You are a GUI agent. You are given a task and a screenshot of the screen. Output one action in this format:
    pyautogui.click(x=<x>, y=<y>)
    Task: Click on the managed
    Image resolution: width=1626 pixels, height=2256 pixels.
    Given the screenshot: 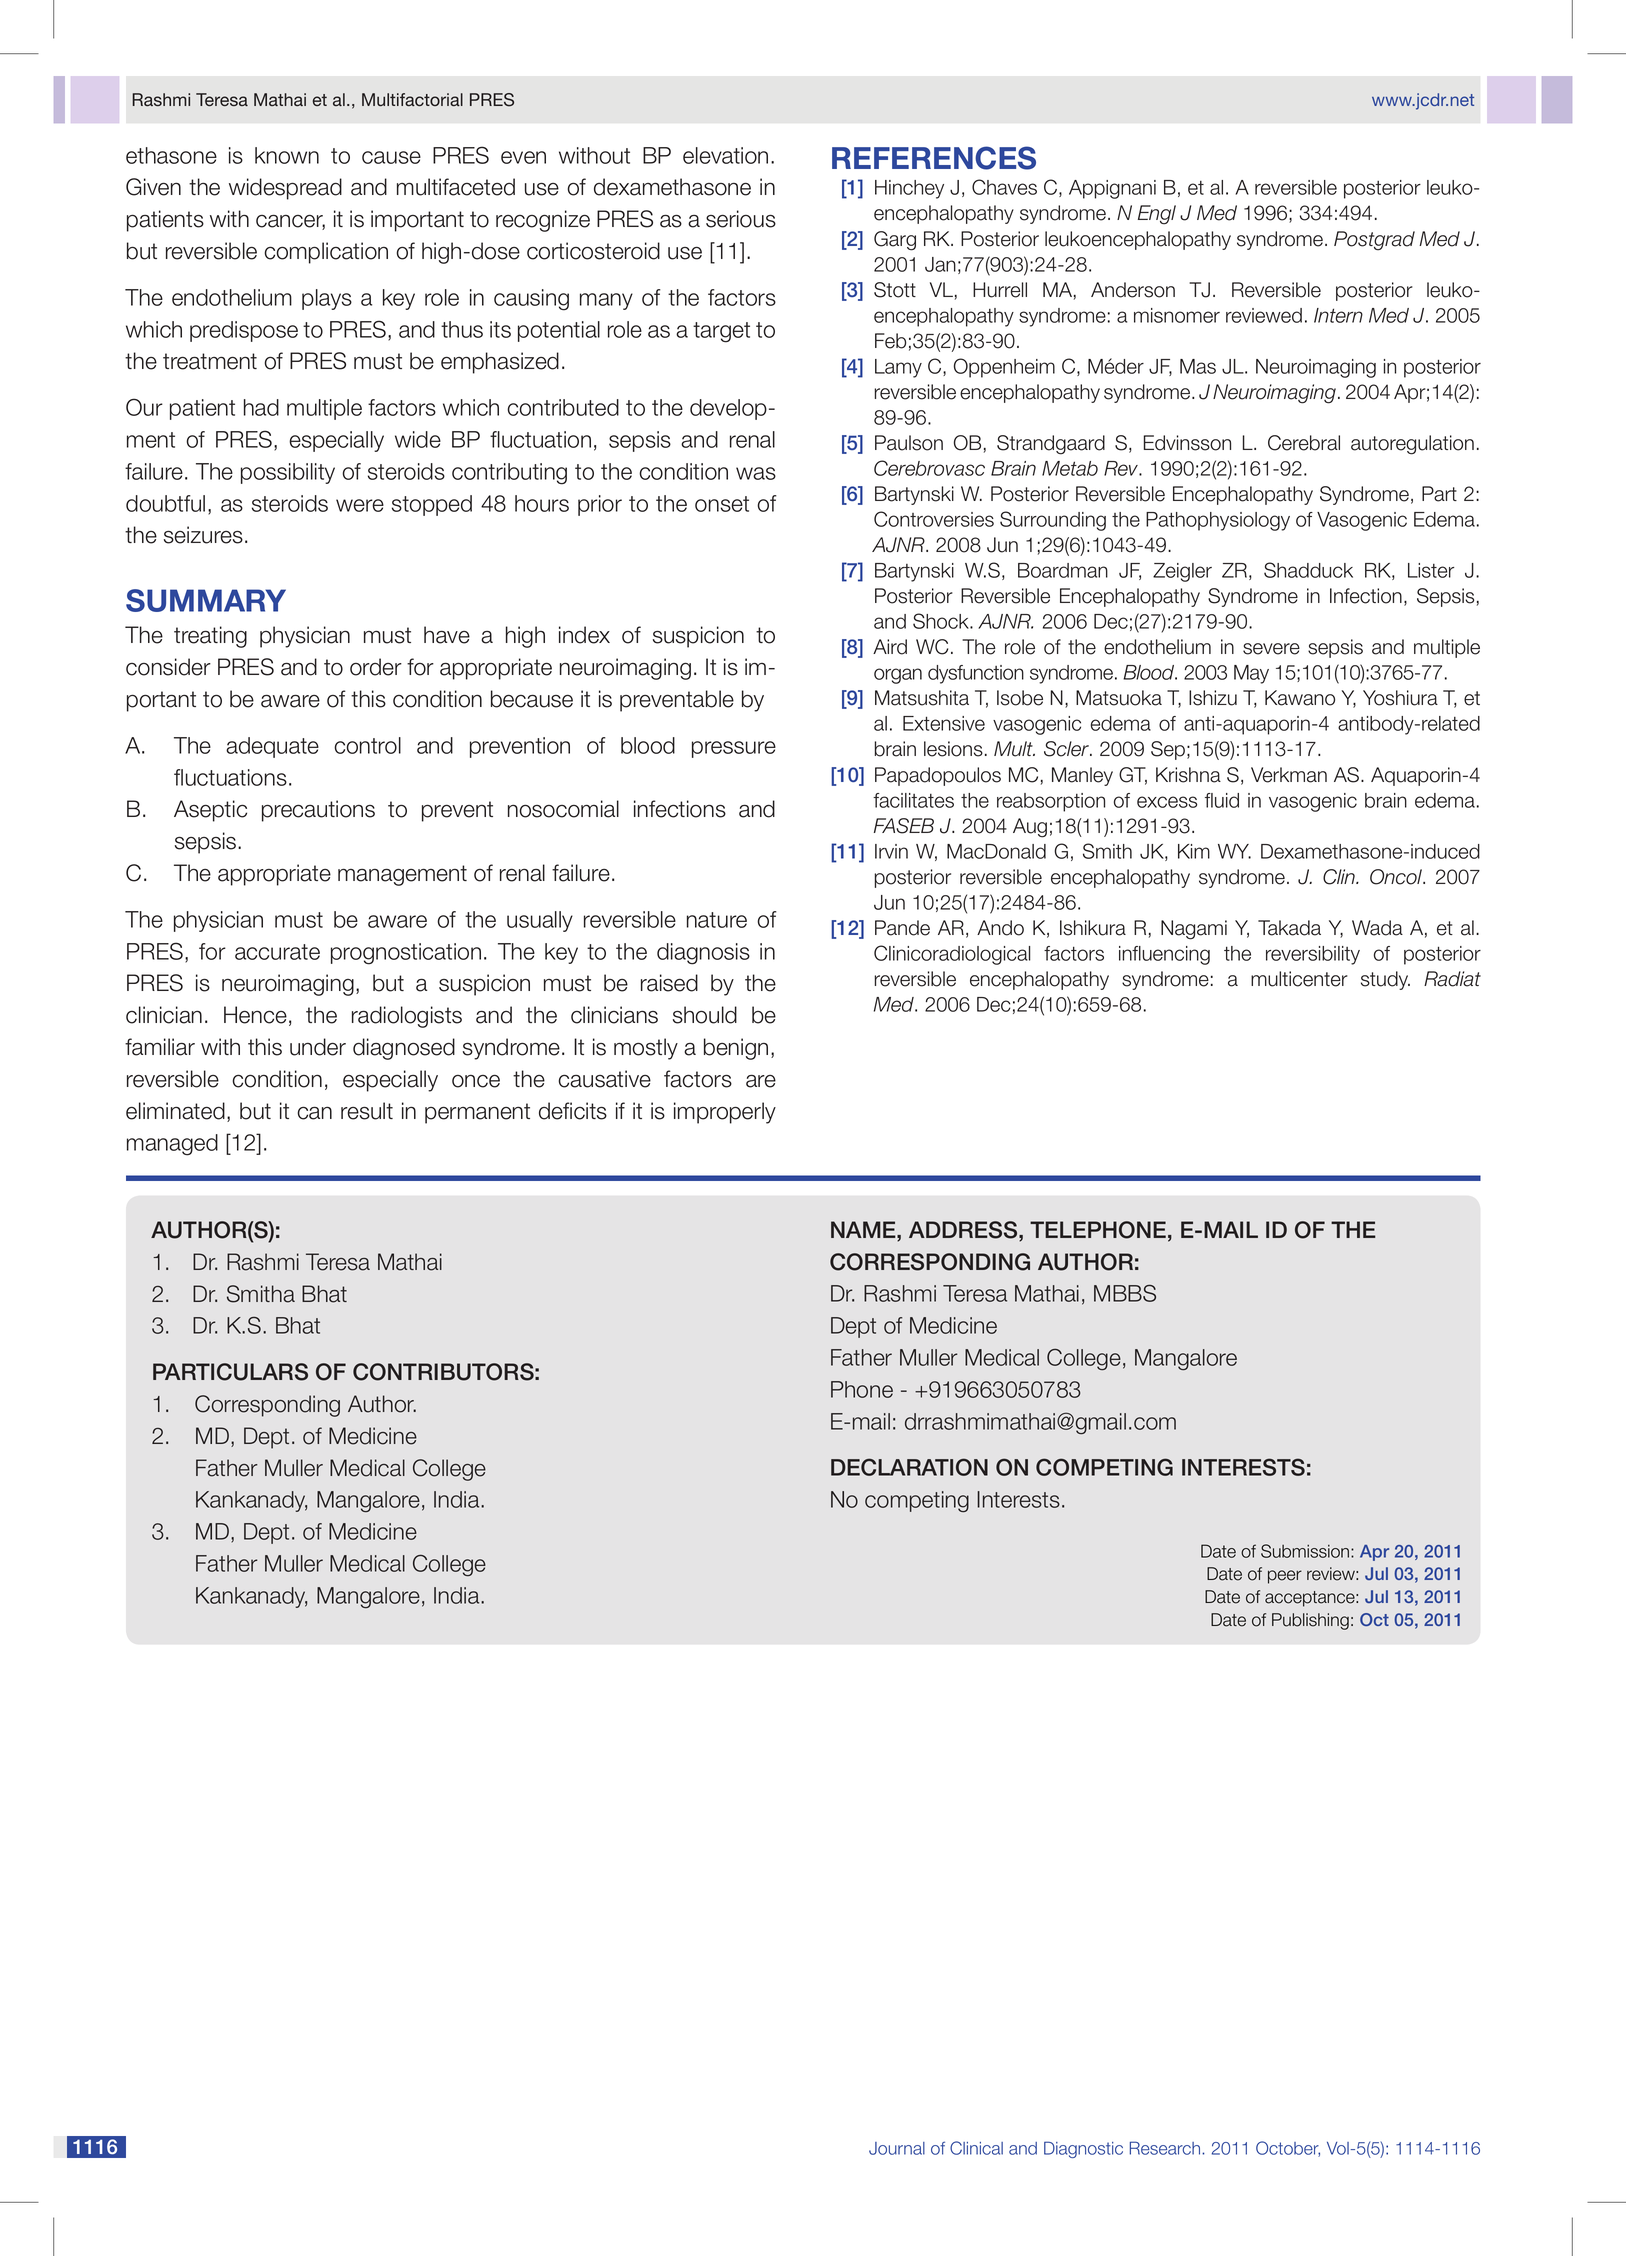 What is the action you would take?
    pyautogui.click(x=172, y=1145)
